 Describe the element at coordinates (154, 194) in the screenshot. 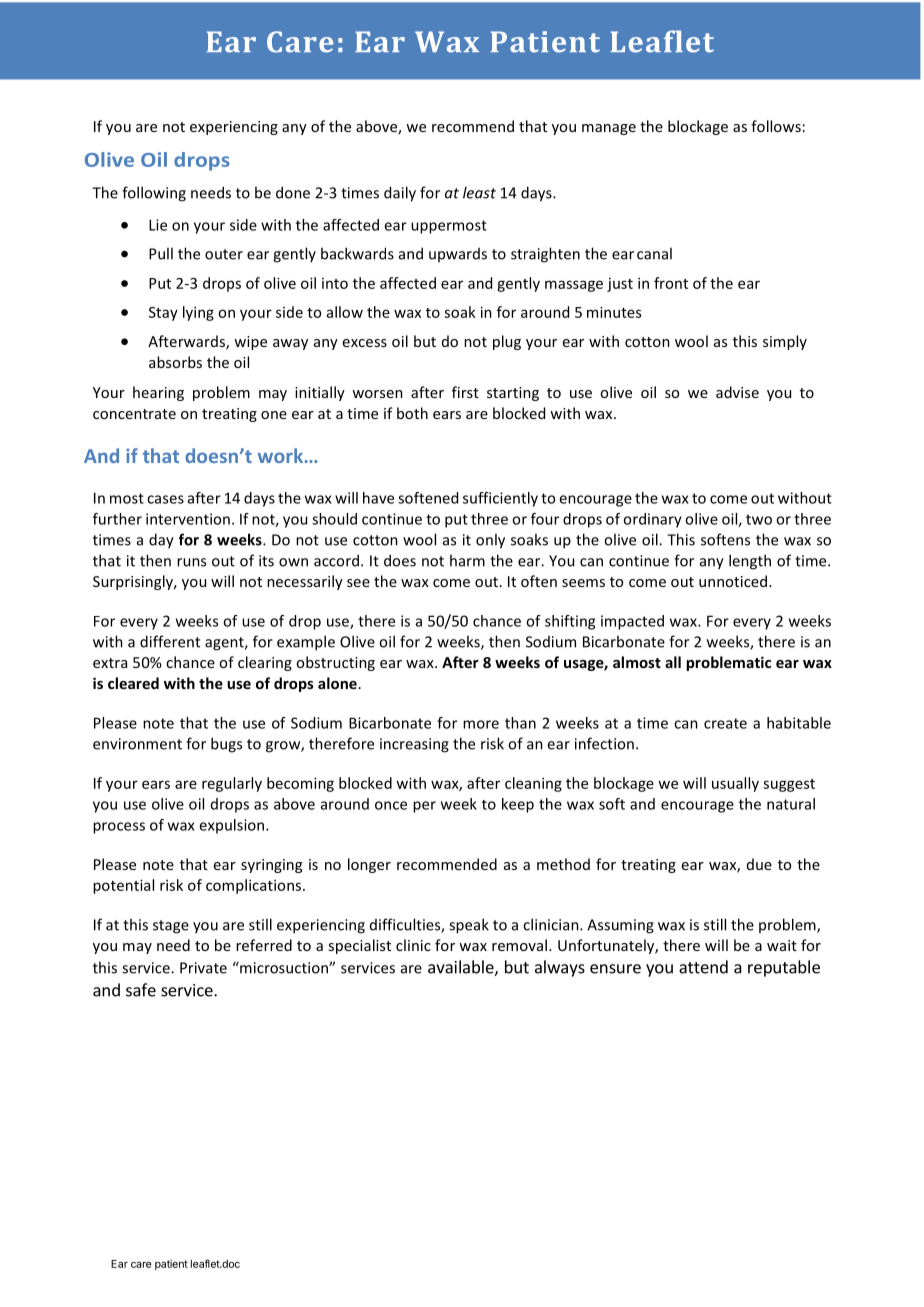

I see `following` at that location.
